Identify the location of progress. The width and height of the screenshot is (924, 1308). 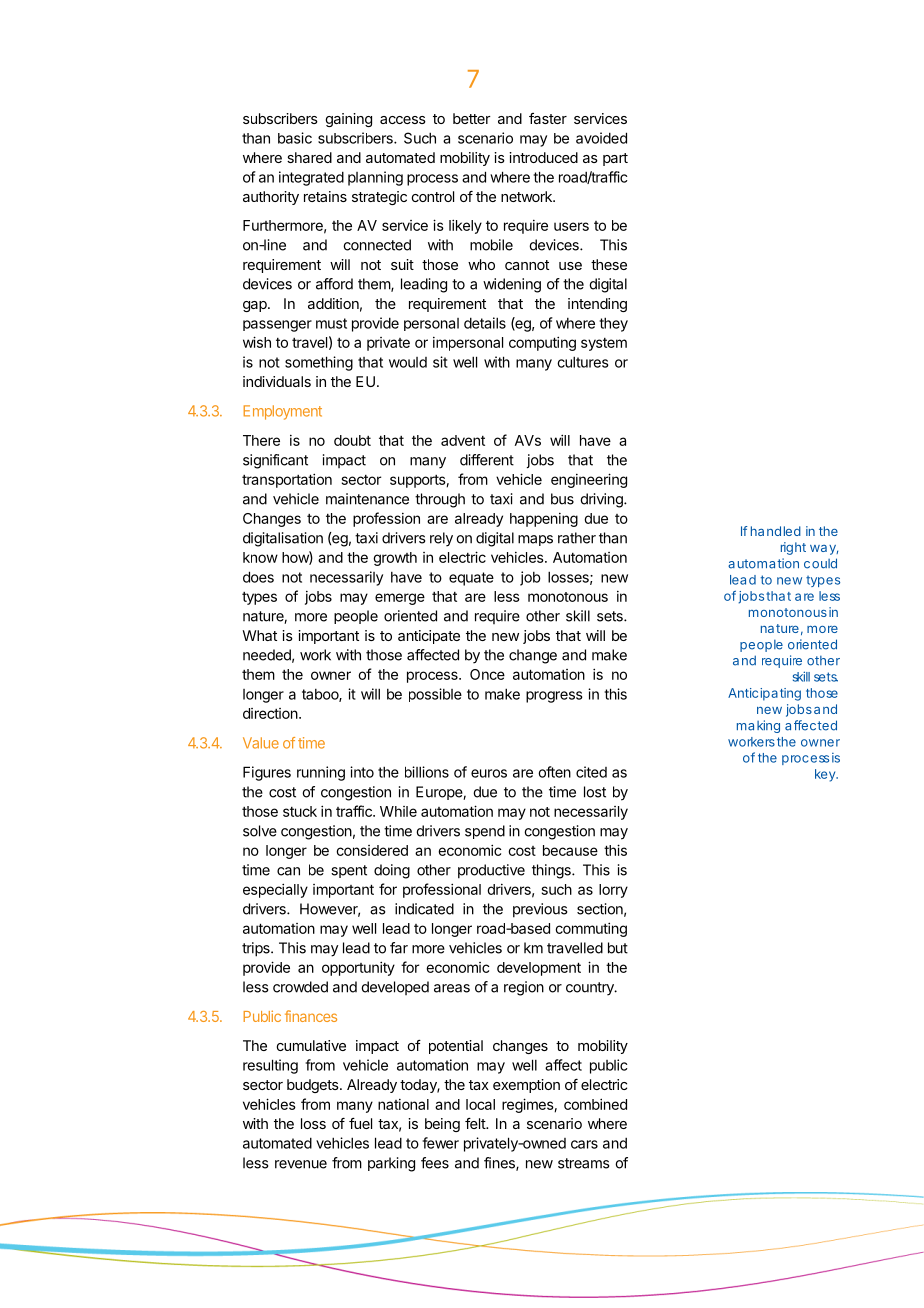
(554, 697).
